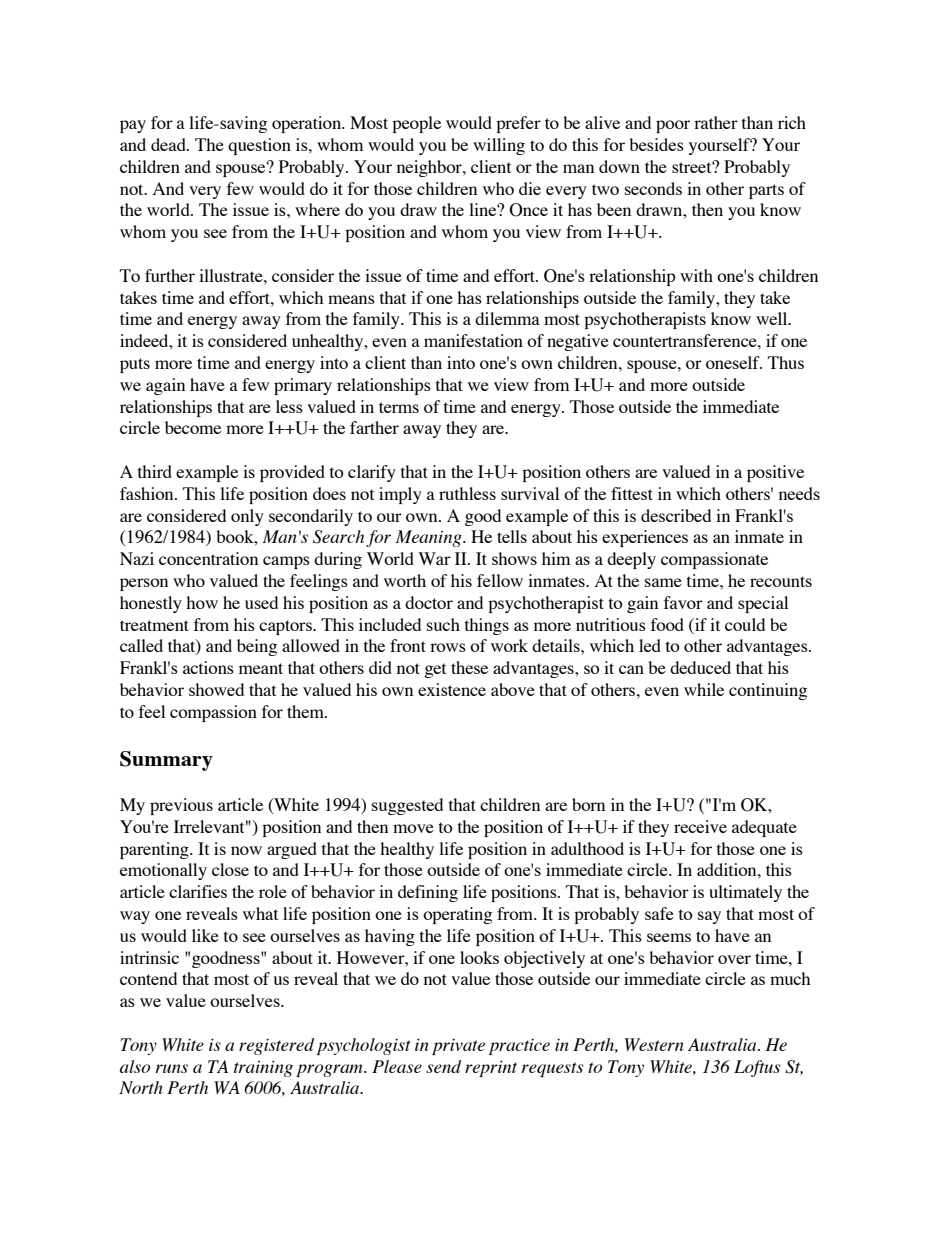 This document has width=952, height=1233. I want to click on manifestation, so click(473, 340).
